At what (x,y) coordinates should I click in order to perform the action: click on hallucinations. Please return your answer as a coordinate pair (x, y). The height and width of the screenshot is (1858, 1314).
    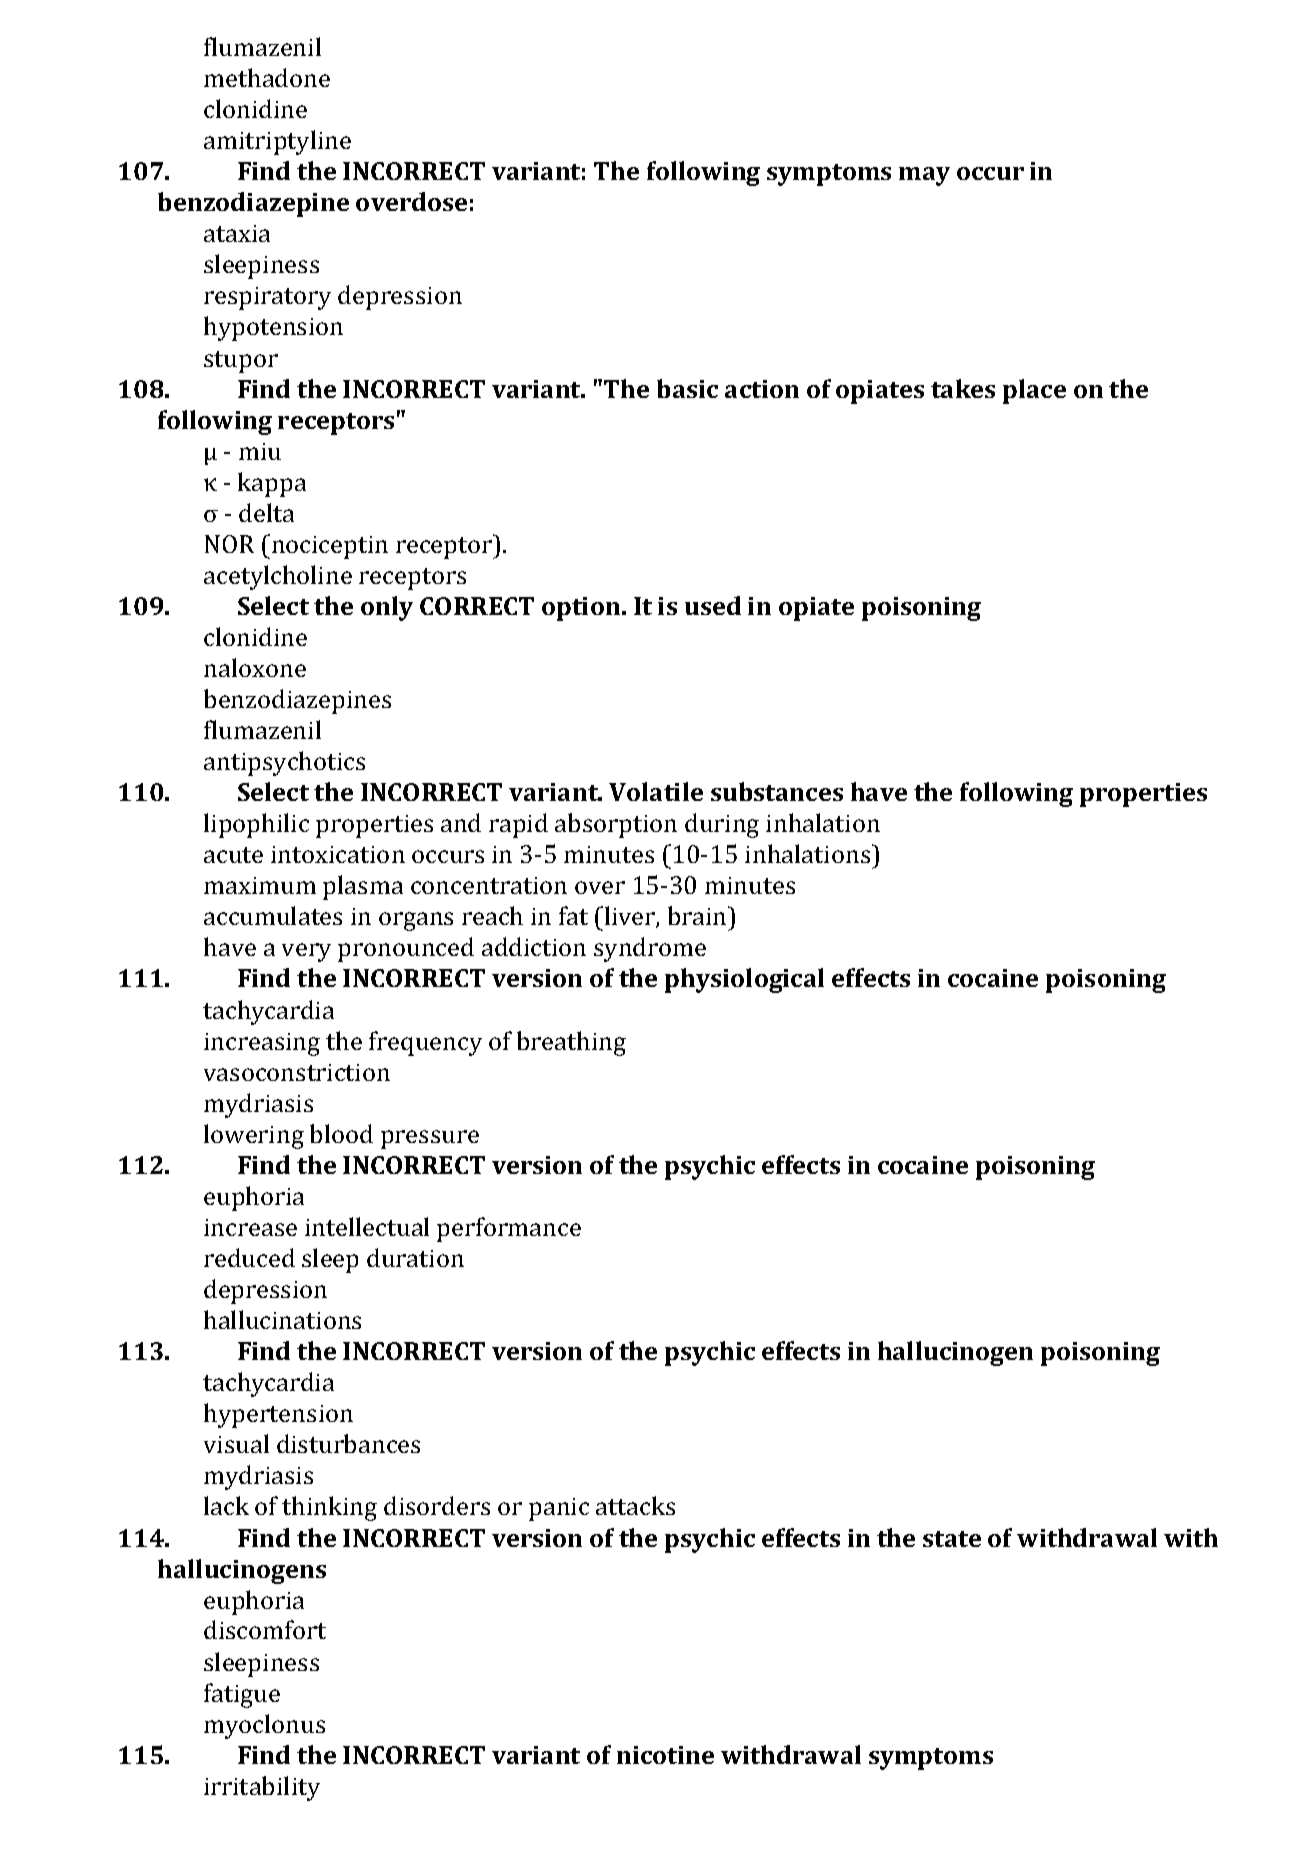
    Looking at the image, I should click on (282, 1319).
